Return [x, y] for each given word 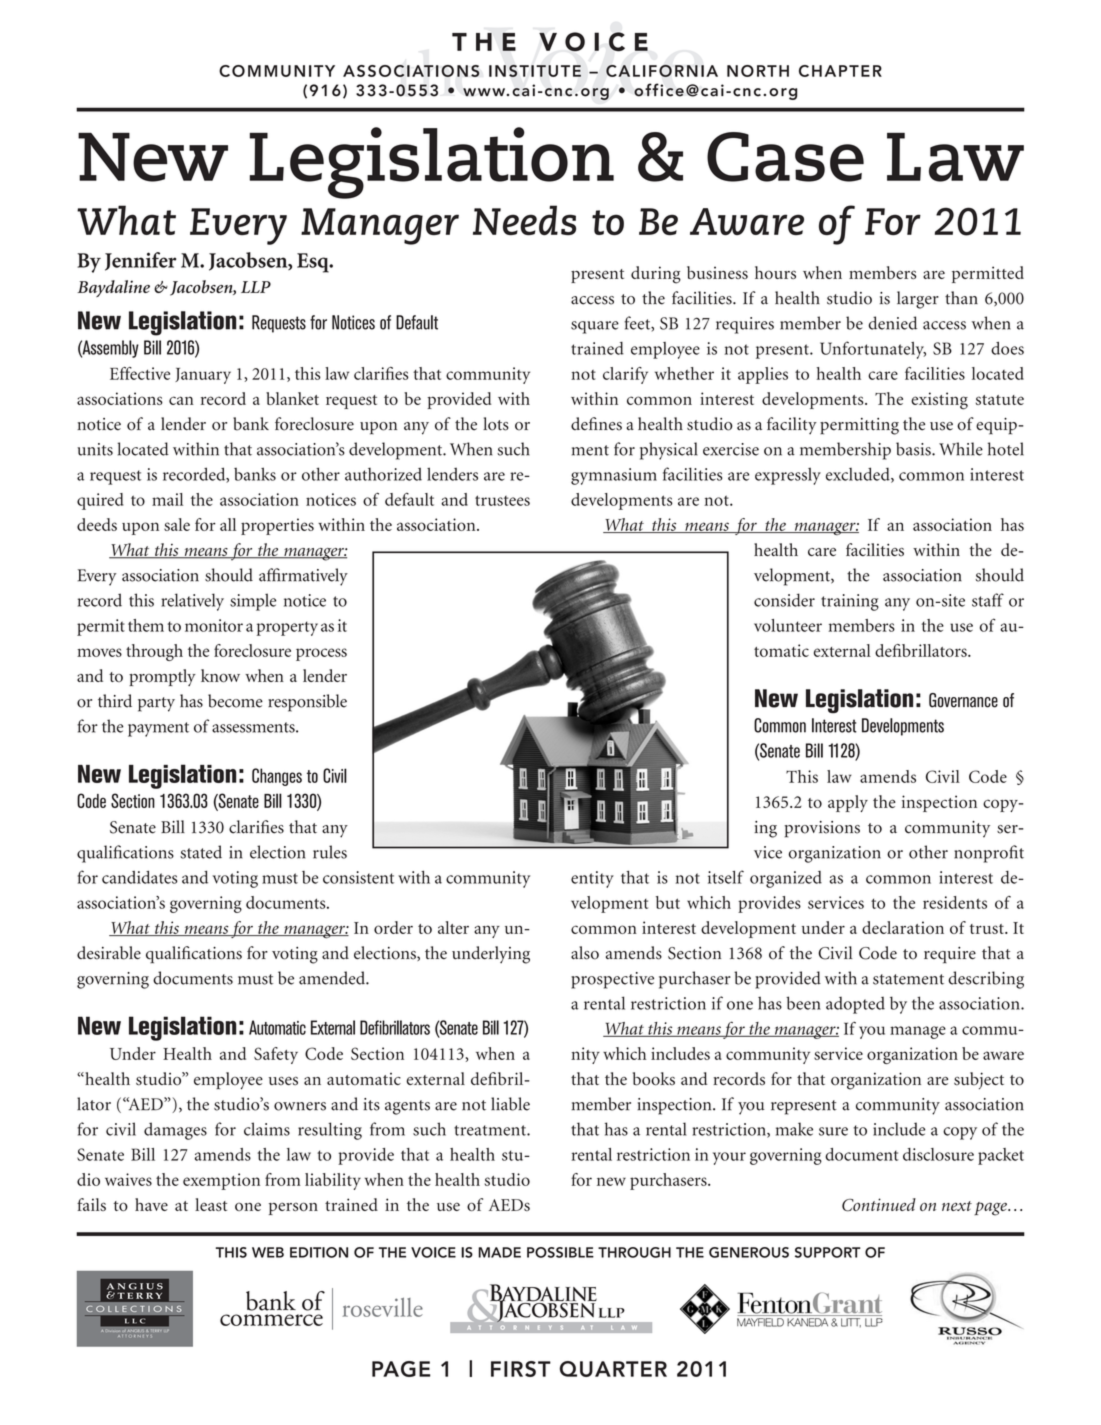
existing [939, 401]
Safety [276, 1055]
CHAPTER [840, 71]
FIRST [521, 1369]
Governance [963, 700]
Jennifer [140, 261]
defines [596, 424]
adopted [855, 1005]
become [235, 701]
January [203, 376]
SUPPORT [828, 1252]
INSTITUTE [535, 71]
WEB [268, 1252]
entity [592, 879]
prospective [612, 980]
